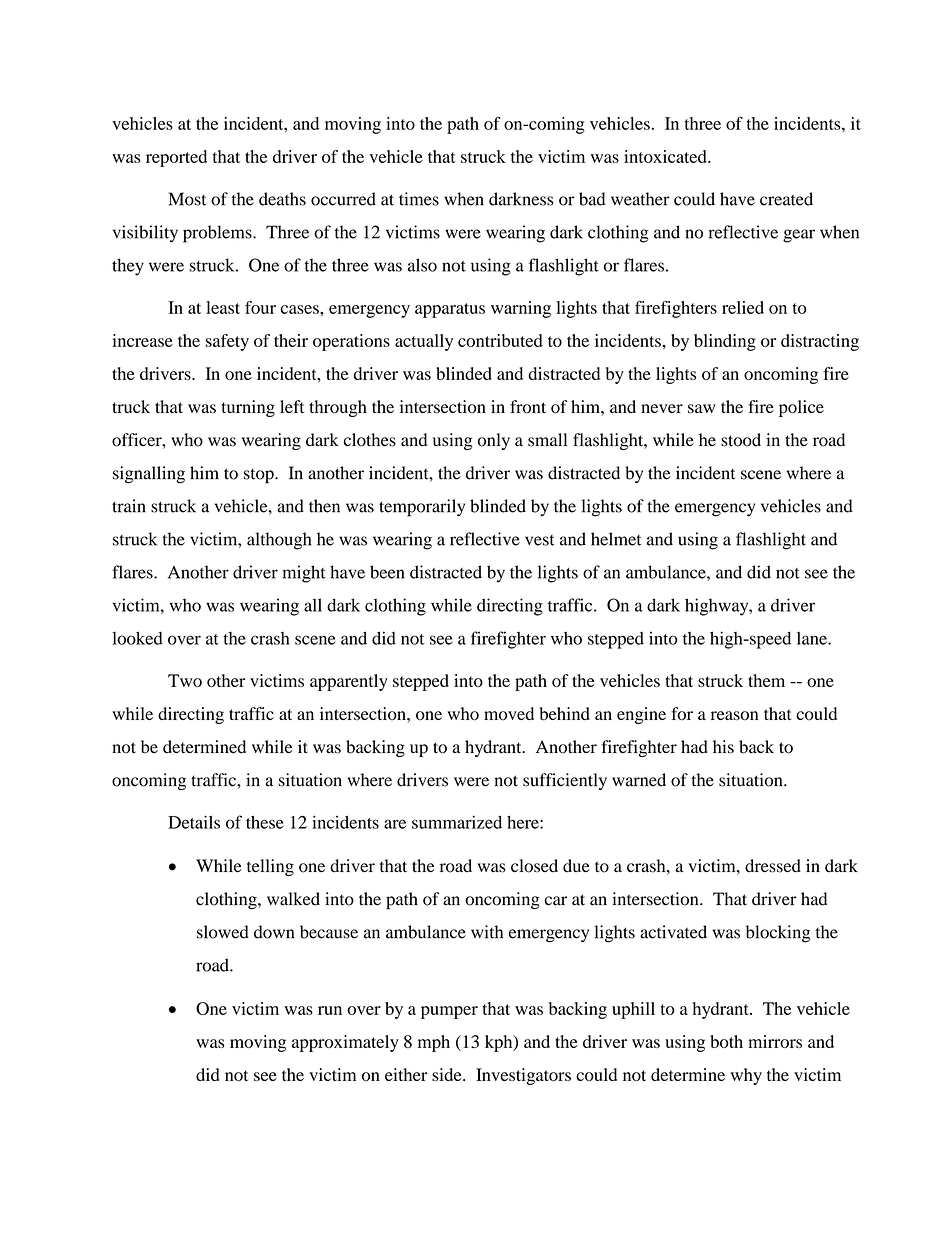 This screenshot has height=1233, width=952. What do you see at coordinates (419, 199) in the screenshot?
I see `times` at bounding box center [419, 199].
